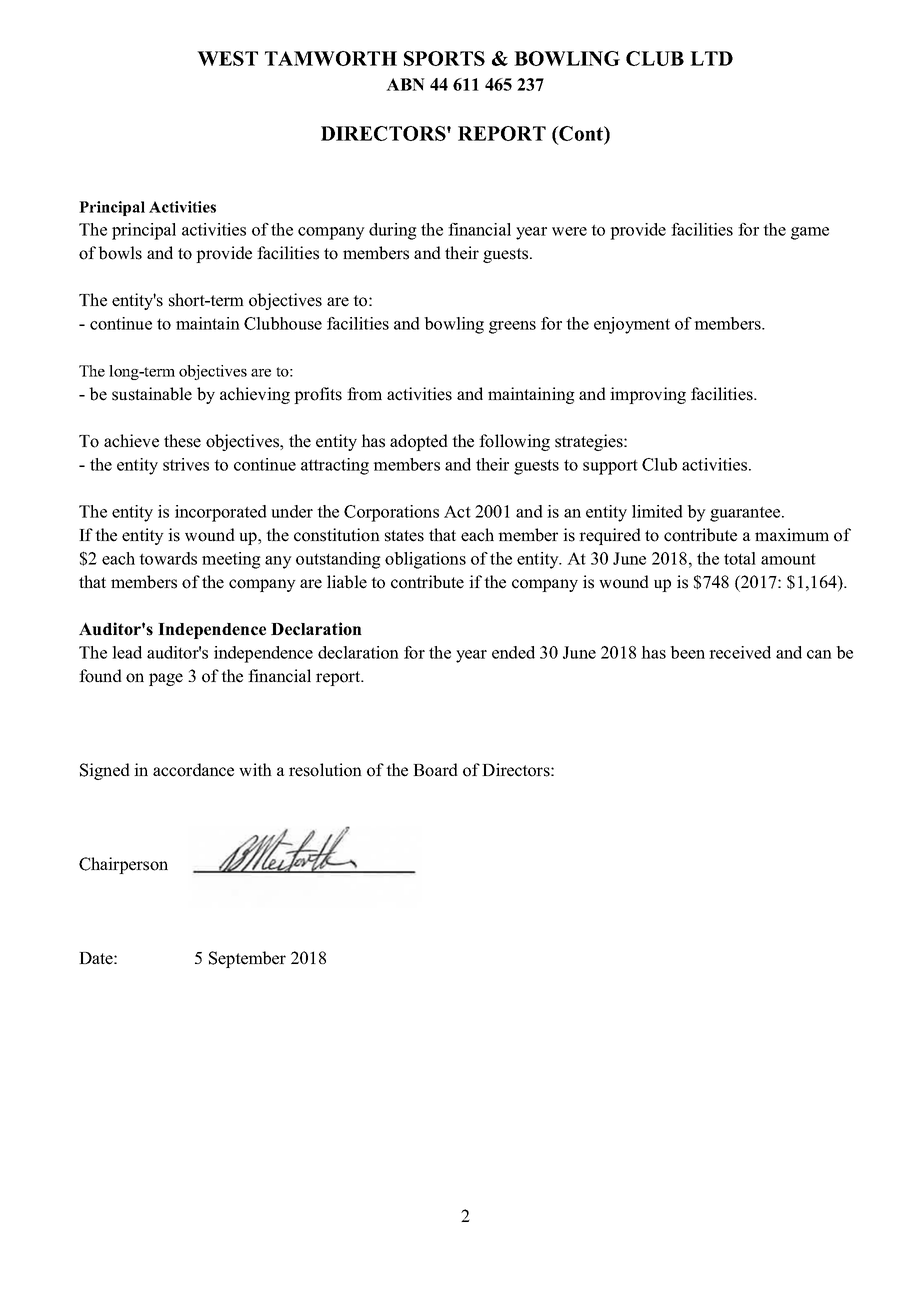 The width and height of the document is (924, 1308). What do you see at coordinates (391, 513) in the document?
I see `Corporations` at bounding box center [391, 513].
